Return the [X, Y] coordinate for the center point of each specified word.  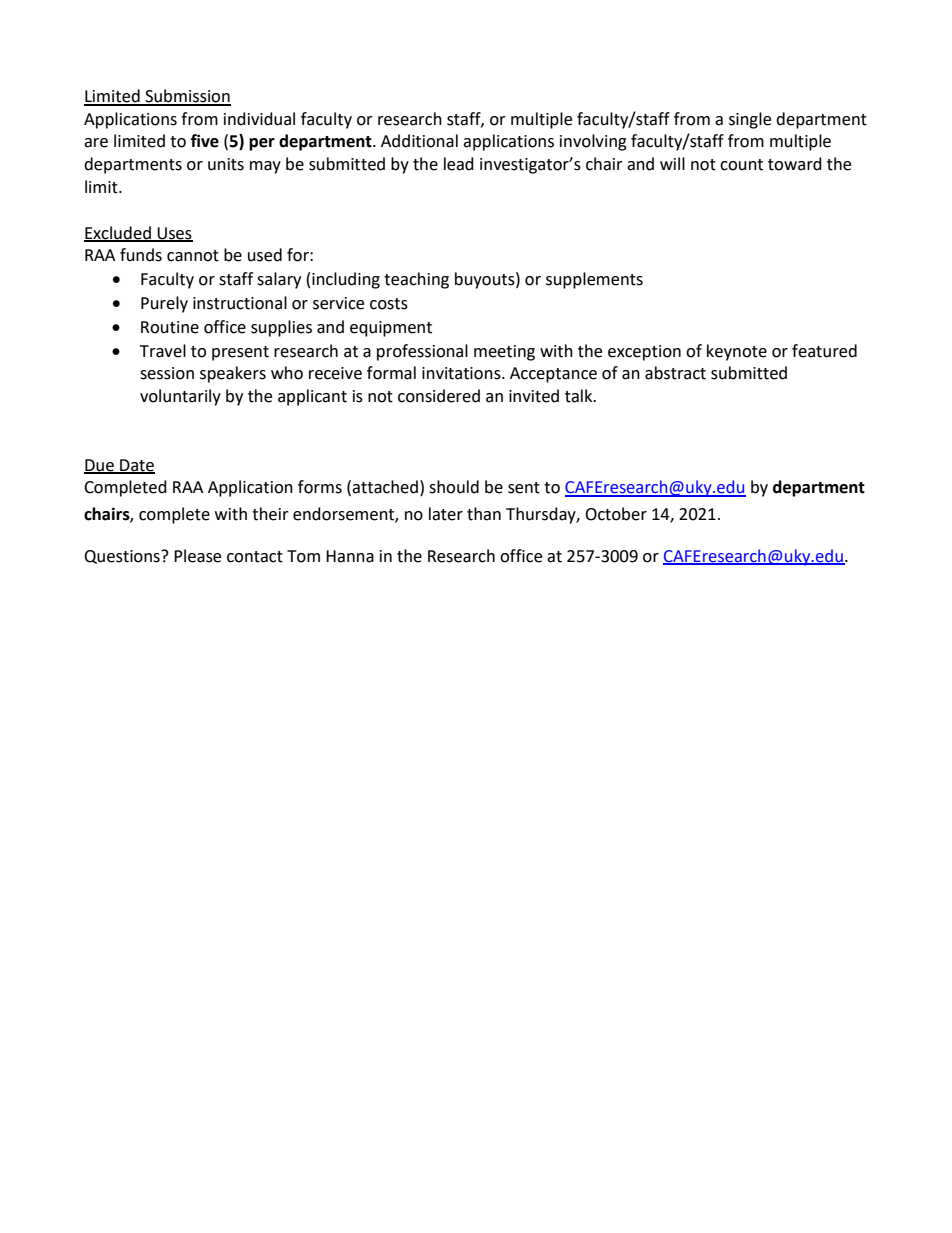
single [750, 120]
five [205, 141]
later [446, 514]
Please [197, 556]
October [616, 514]
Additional [419, 141]
